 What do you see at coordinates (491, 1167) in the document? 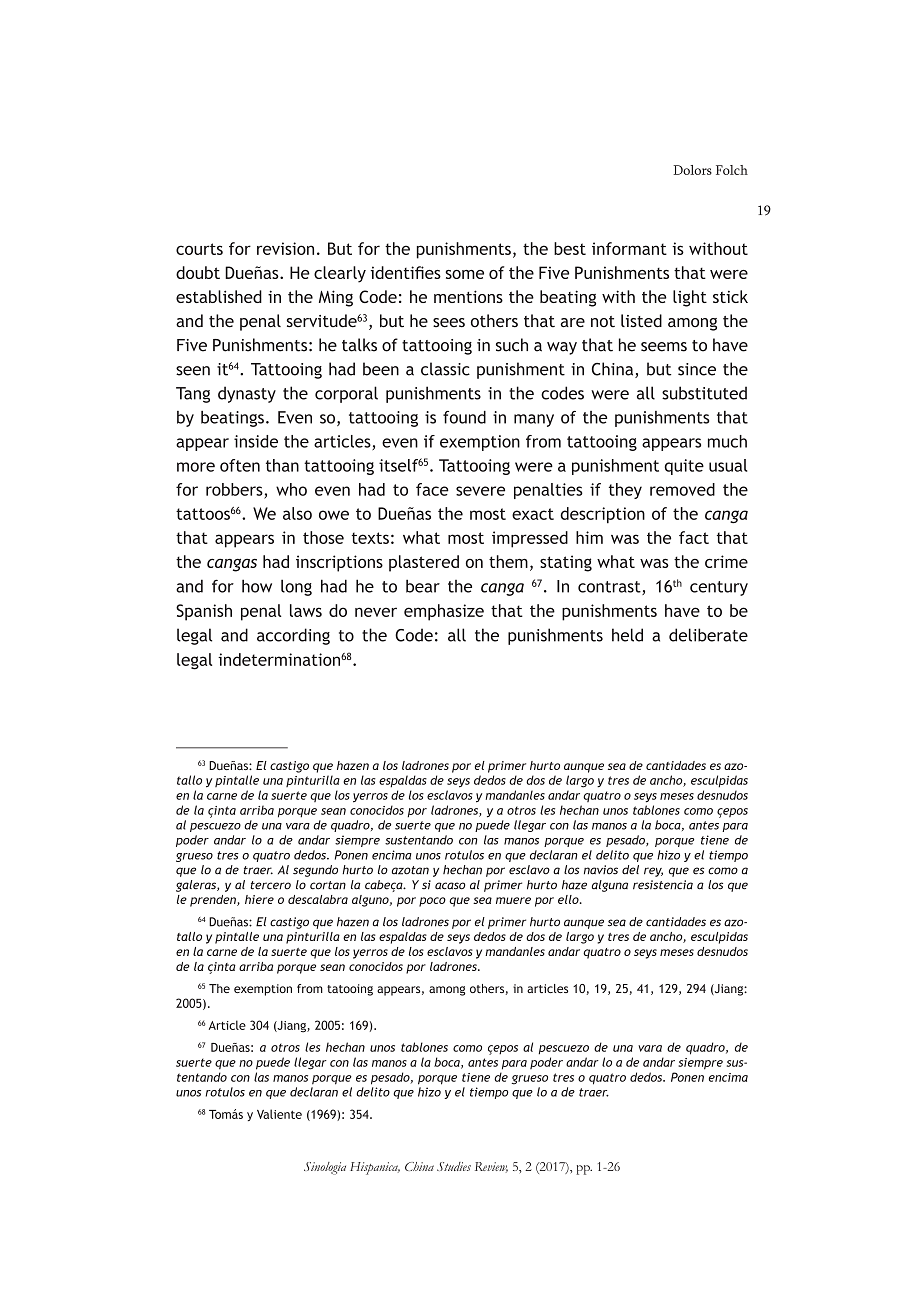
I see `Review` at bounding box center [491, 1167].
